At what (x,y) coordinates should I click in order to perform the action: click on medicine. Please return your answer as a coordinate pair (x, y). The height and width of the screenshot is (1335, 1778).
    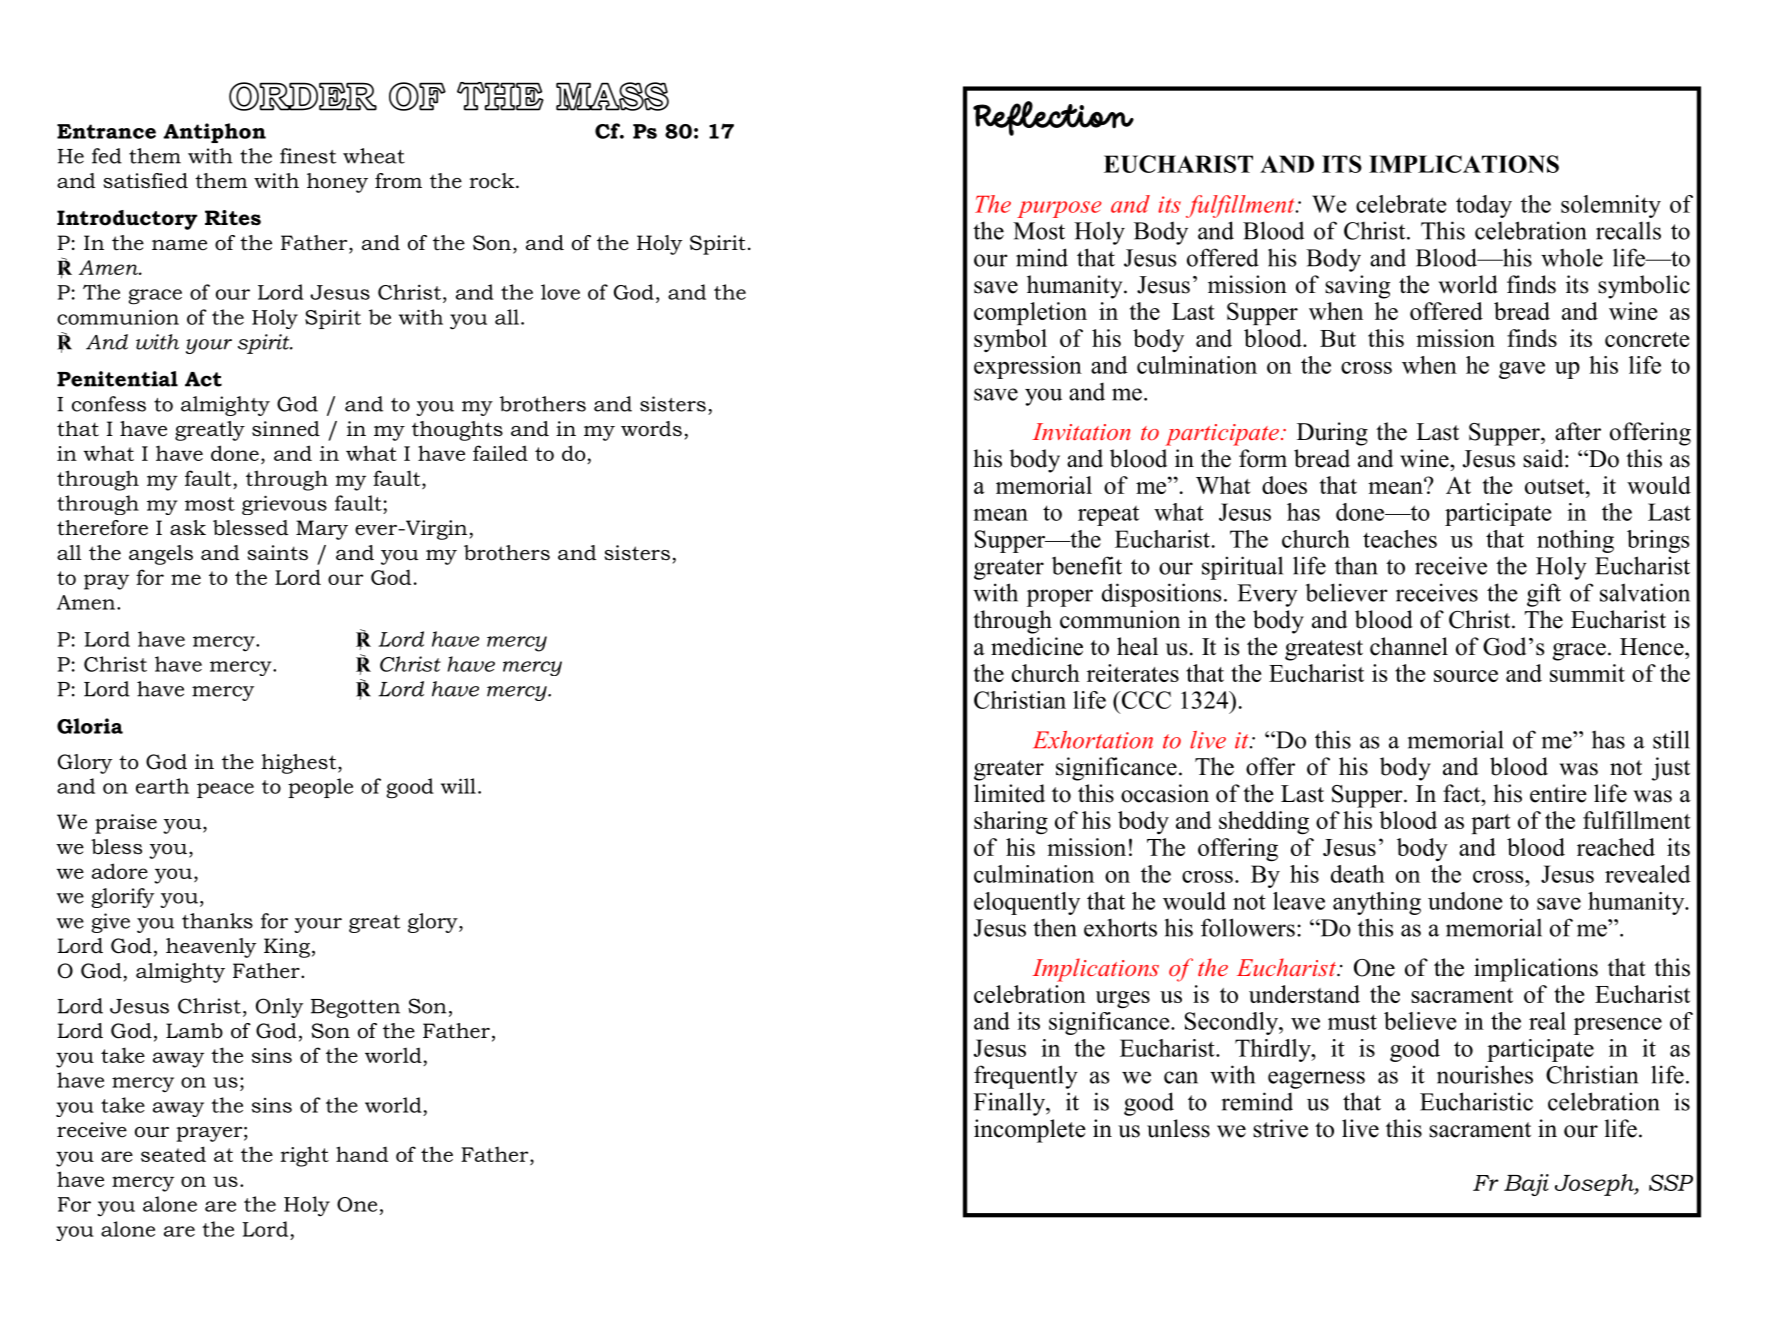
    Looking at the image, I should click on (1037, 646).
